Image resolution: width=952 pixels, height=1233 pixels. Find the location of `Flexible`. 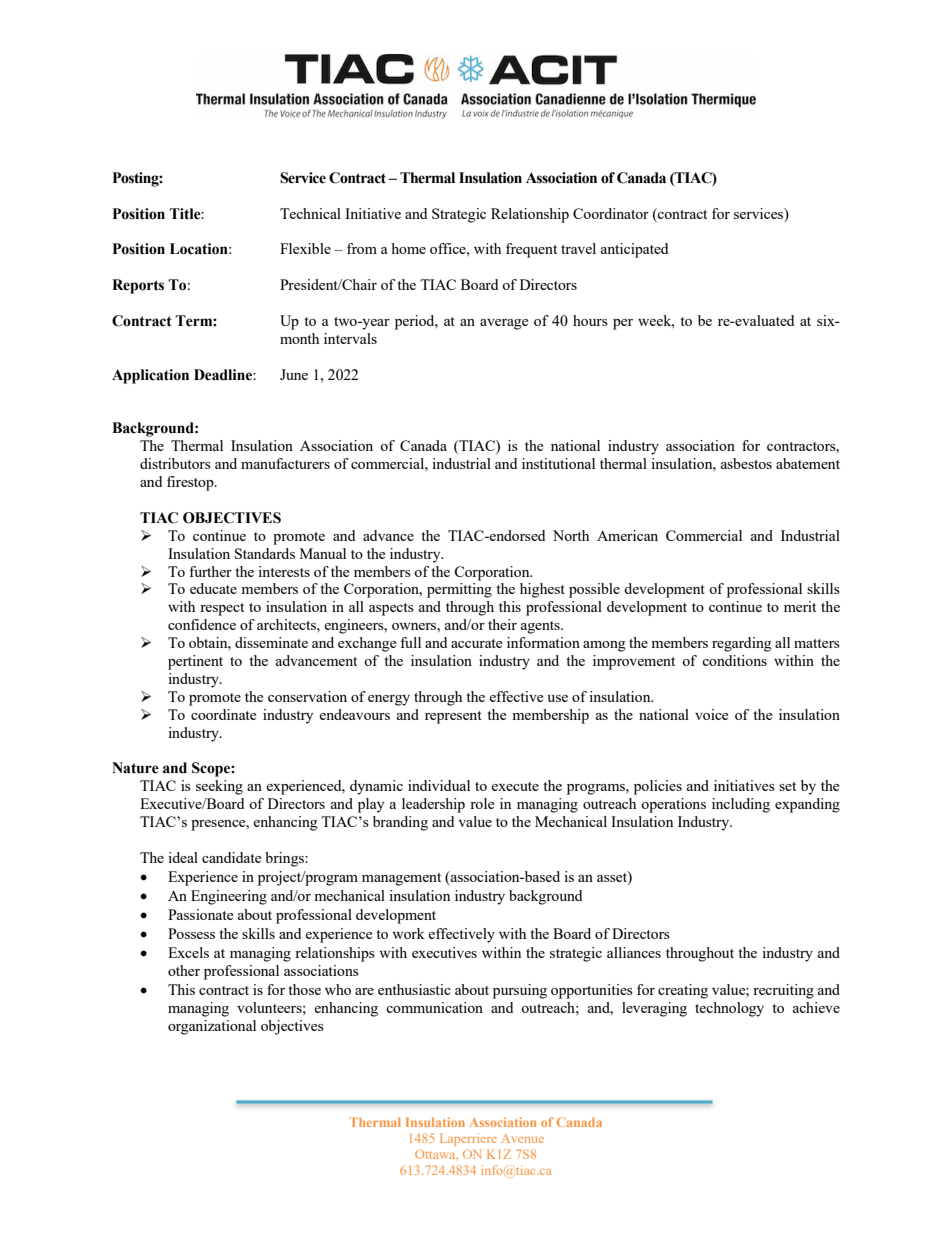

Flexible is located at coordinates (305, 248).
